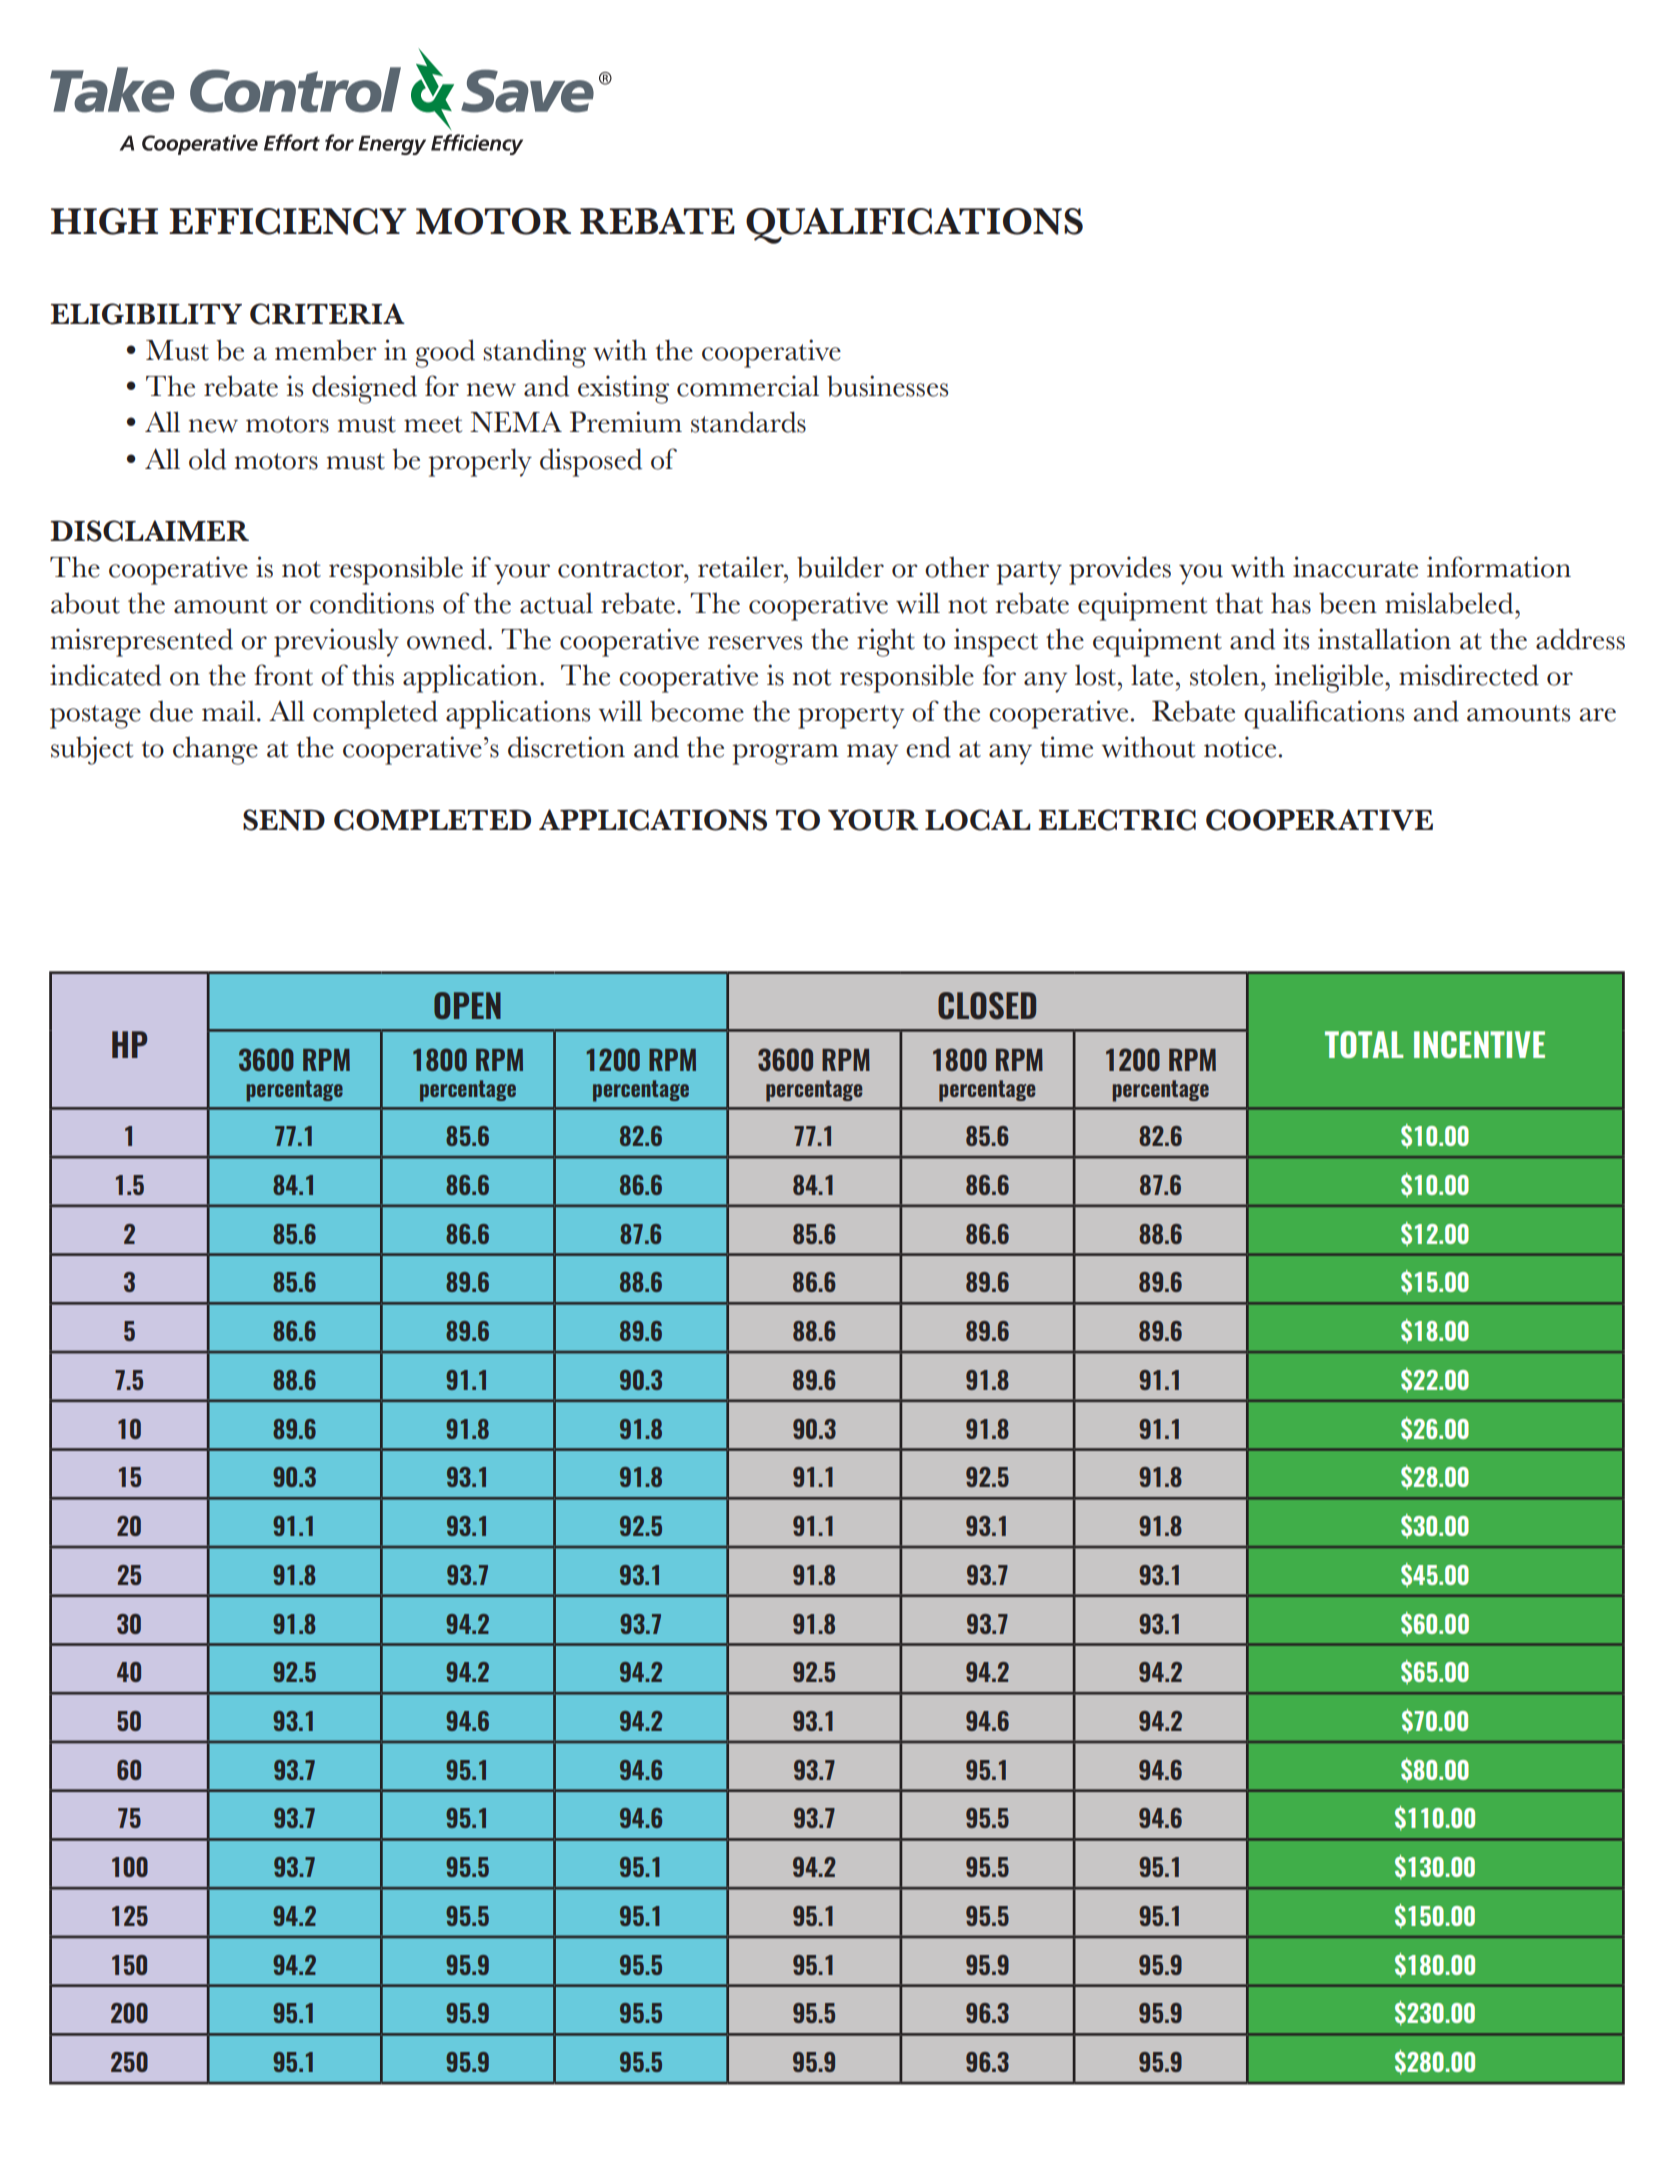  What do you see at coordinates (288, 221) in the screenshot?
I see `EFFICIENCY` at bounding box center [288, 221].
